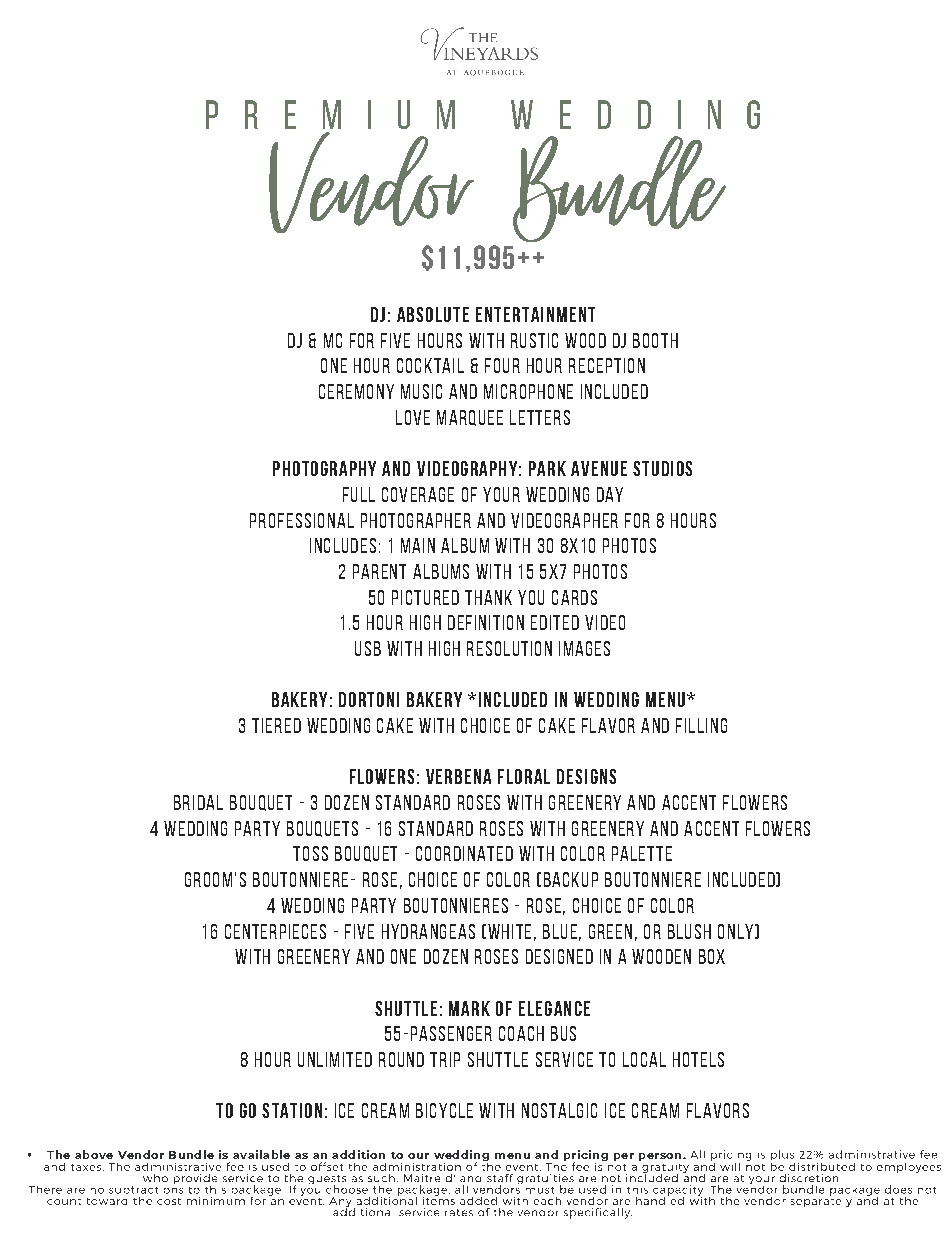 The image size is (952, 1233). Describe the element at coordinates (155, 1178) in the image. I see `who` at that location.
